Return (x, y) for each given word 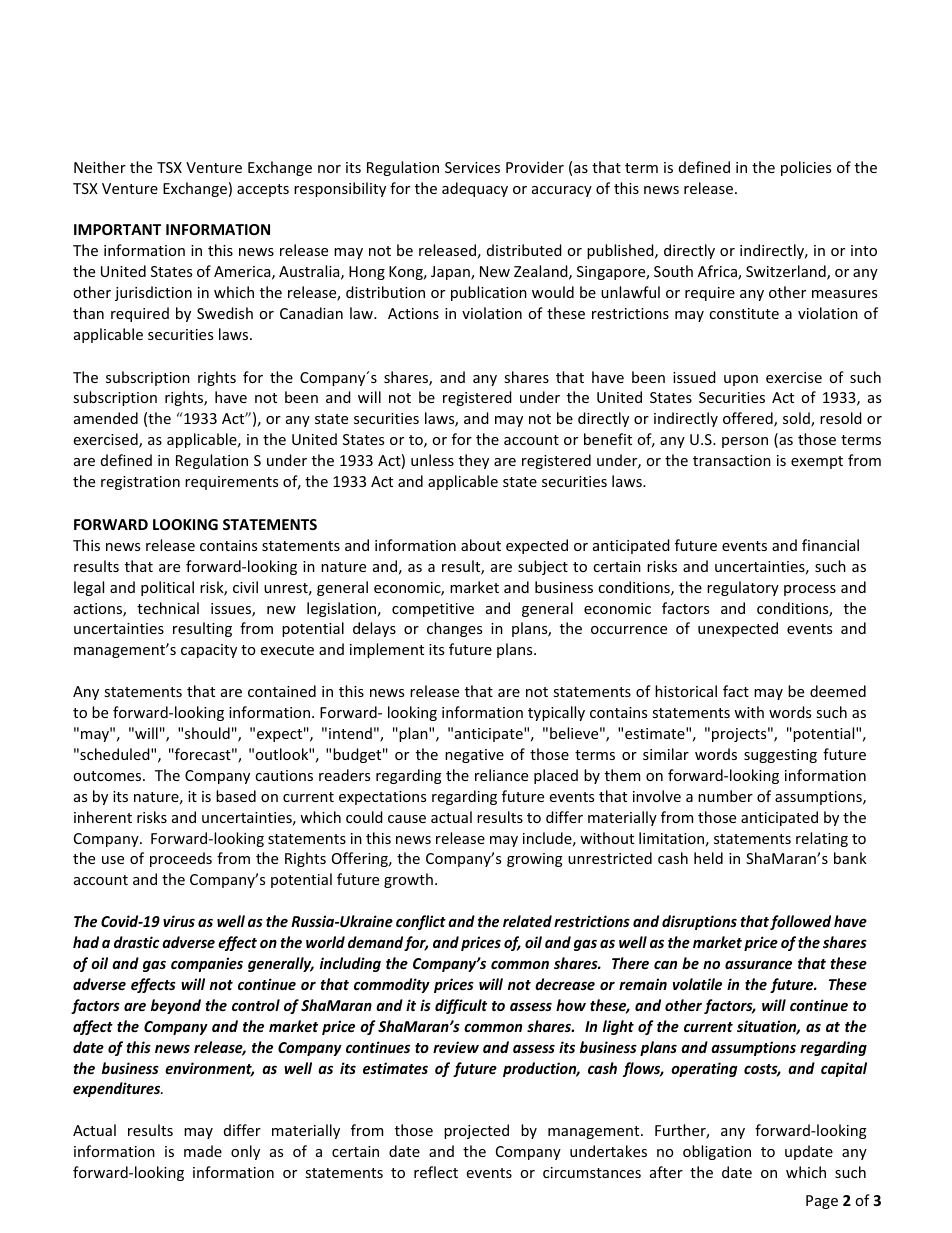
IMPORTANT (117, 229)
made (203, 1151)
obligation (717, 1152)
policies (806, 168)
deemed (838, 691)
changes (454, 629)
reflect (436, 1172)
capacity (209, 651)
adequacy (475, 189)
